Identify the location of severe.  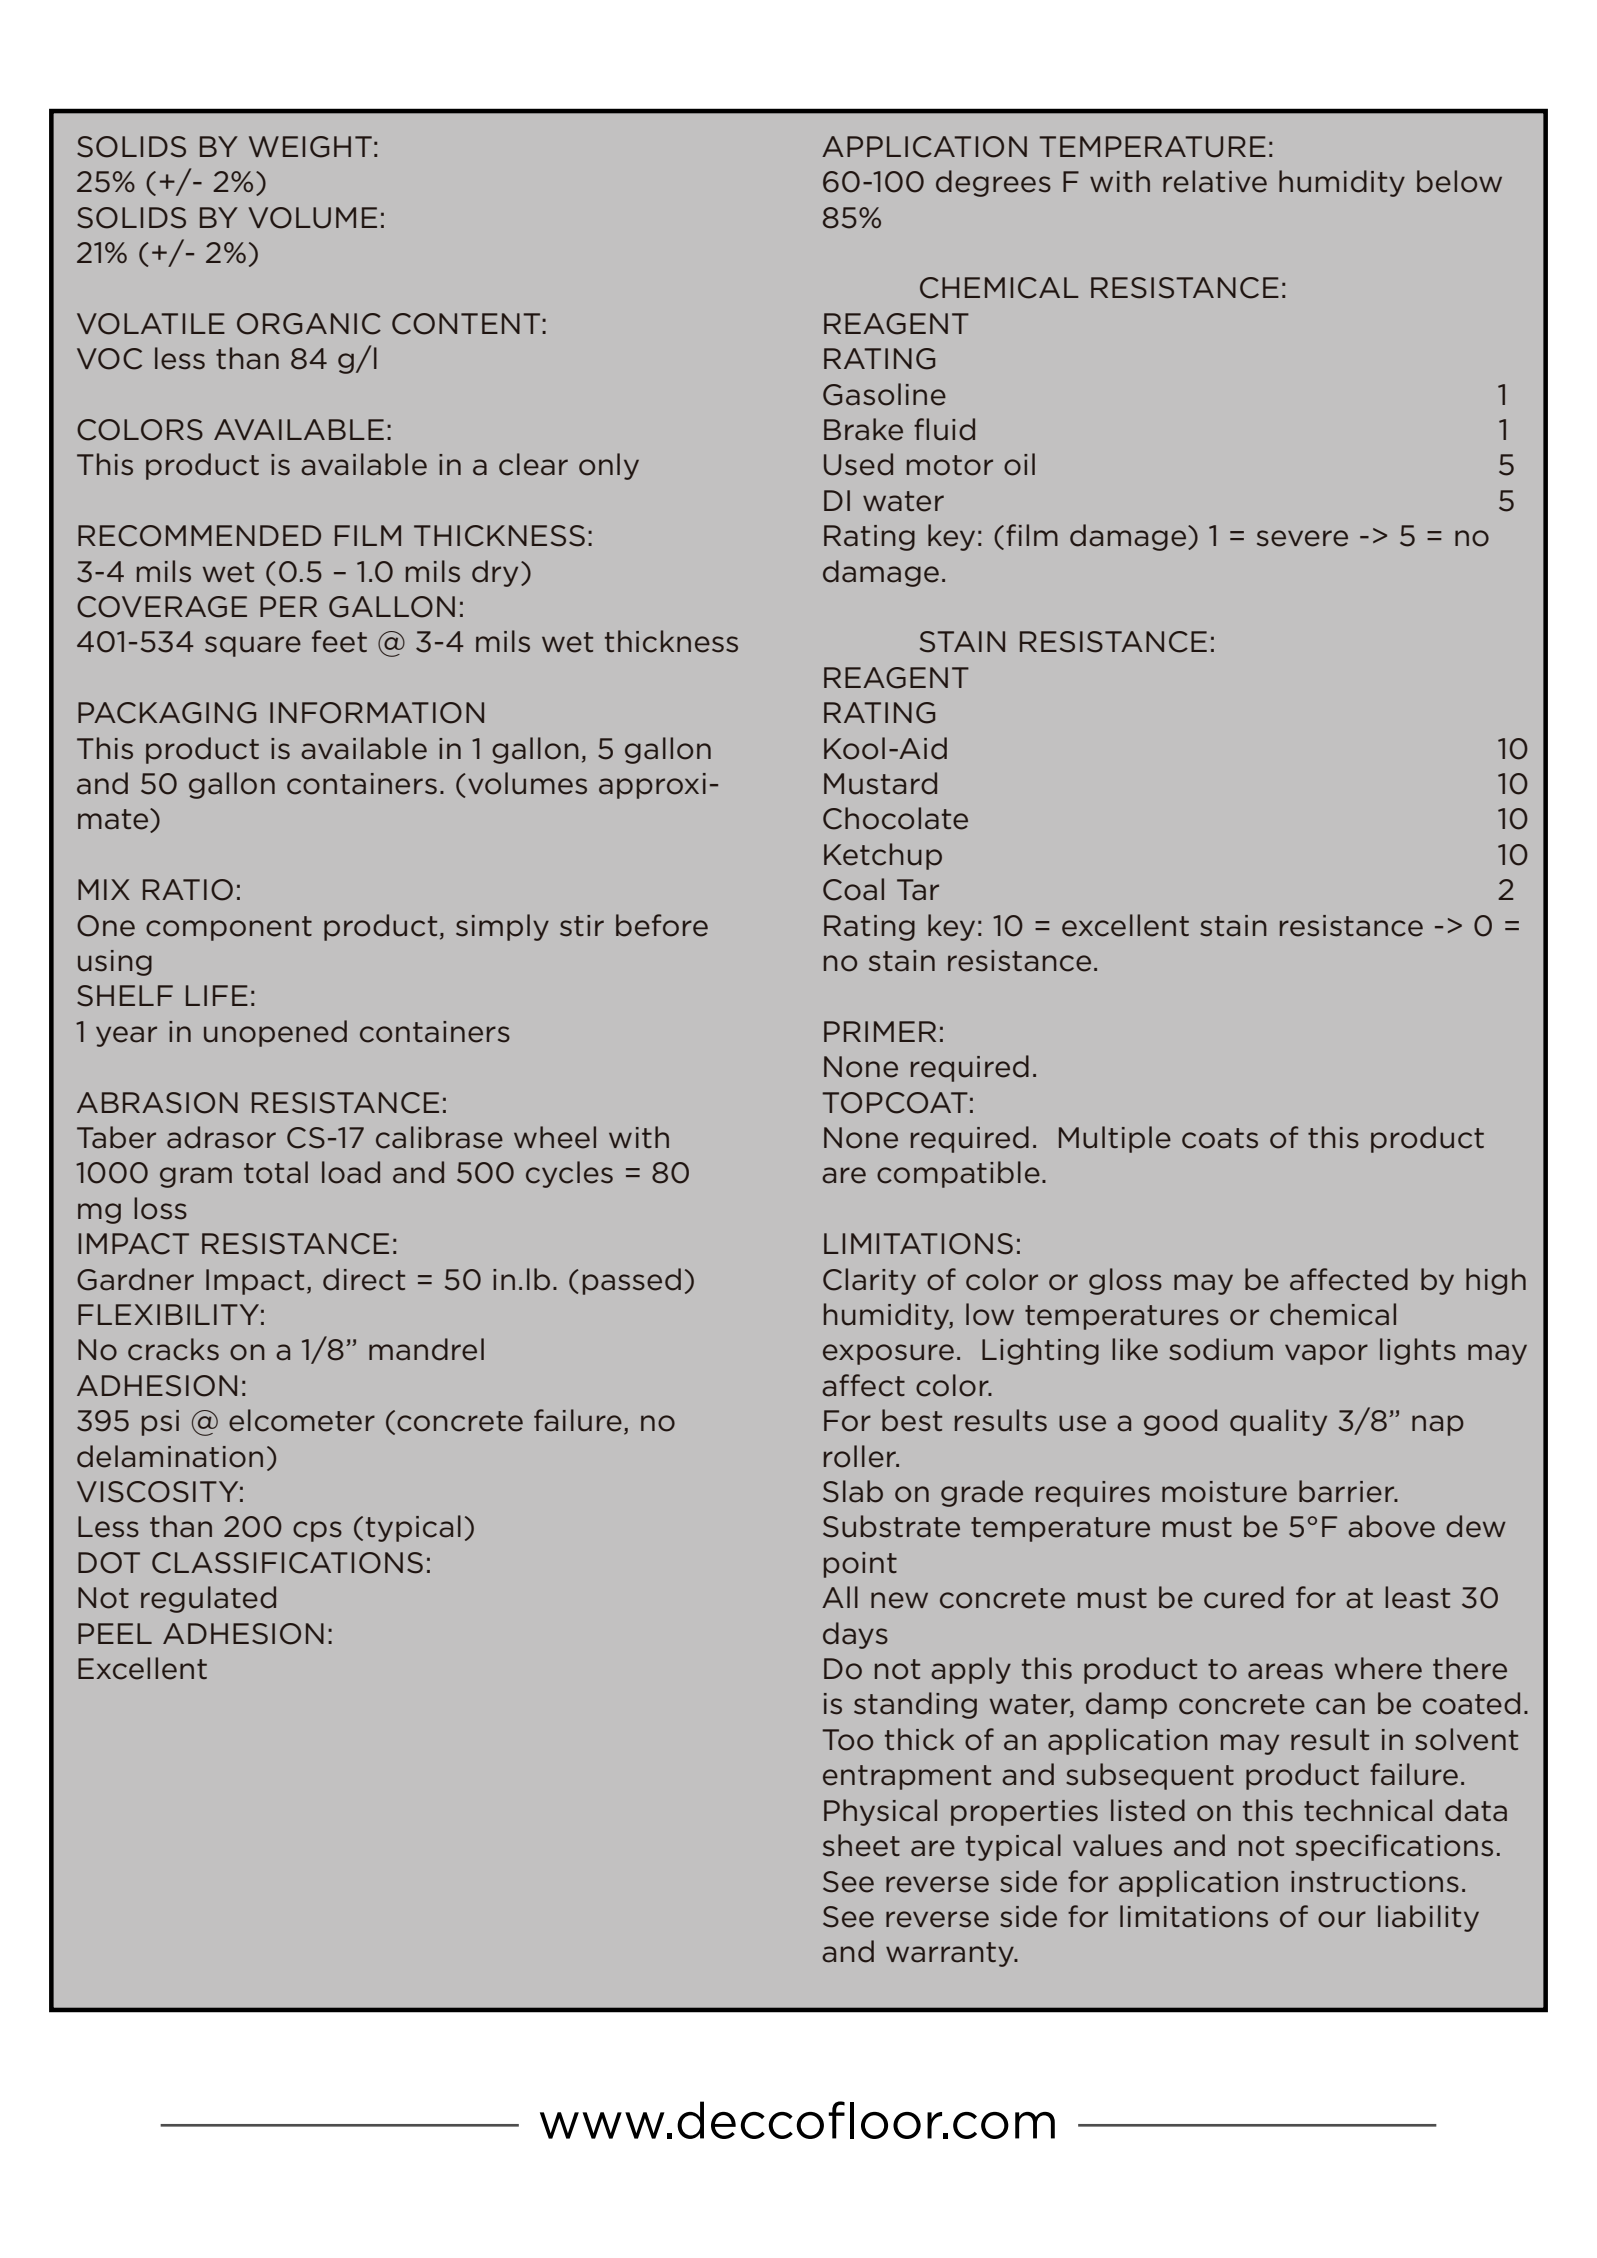
(1302, 538).
